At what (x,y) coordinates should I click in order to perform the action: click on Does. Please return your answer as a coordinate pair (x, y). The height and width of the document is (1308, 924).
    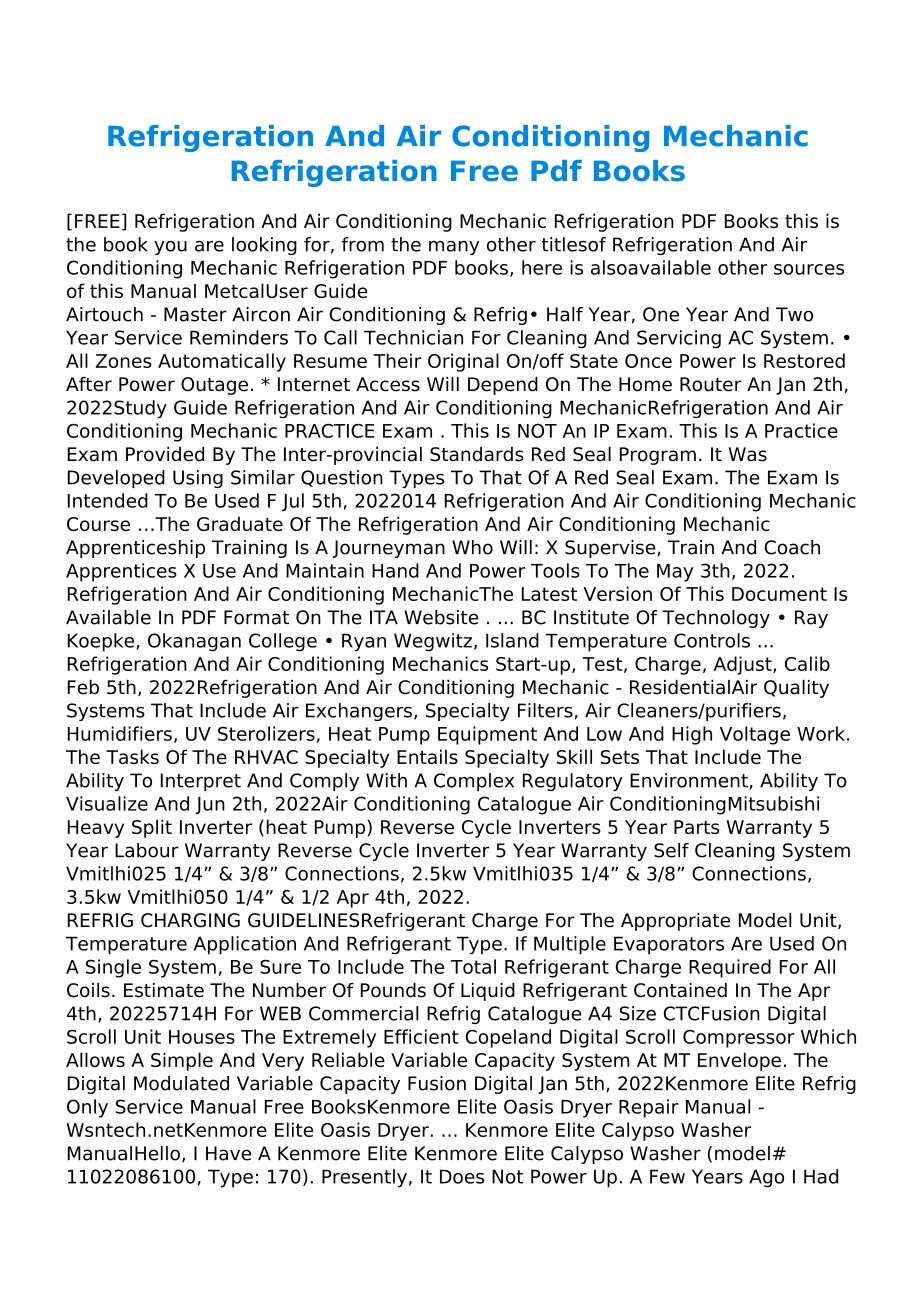
    Looking at the image, I should click on (462, 1176).
